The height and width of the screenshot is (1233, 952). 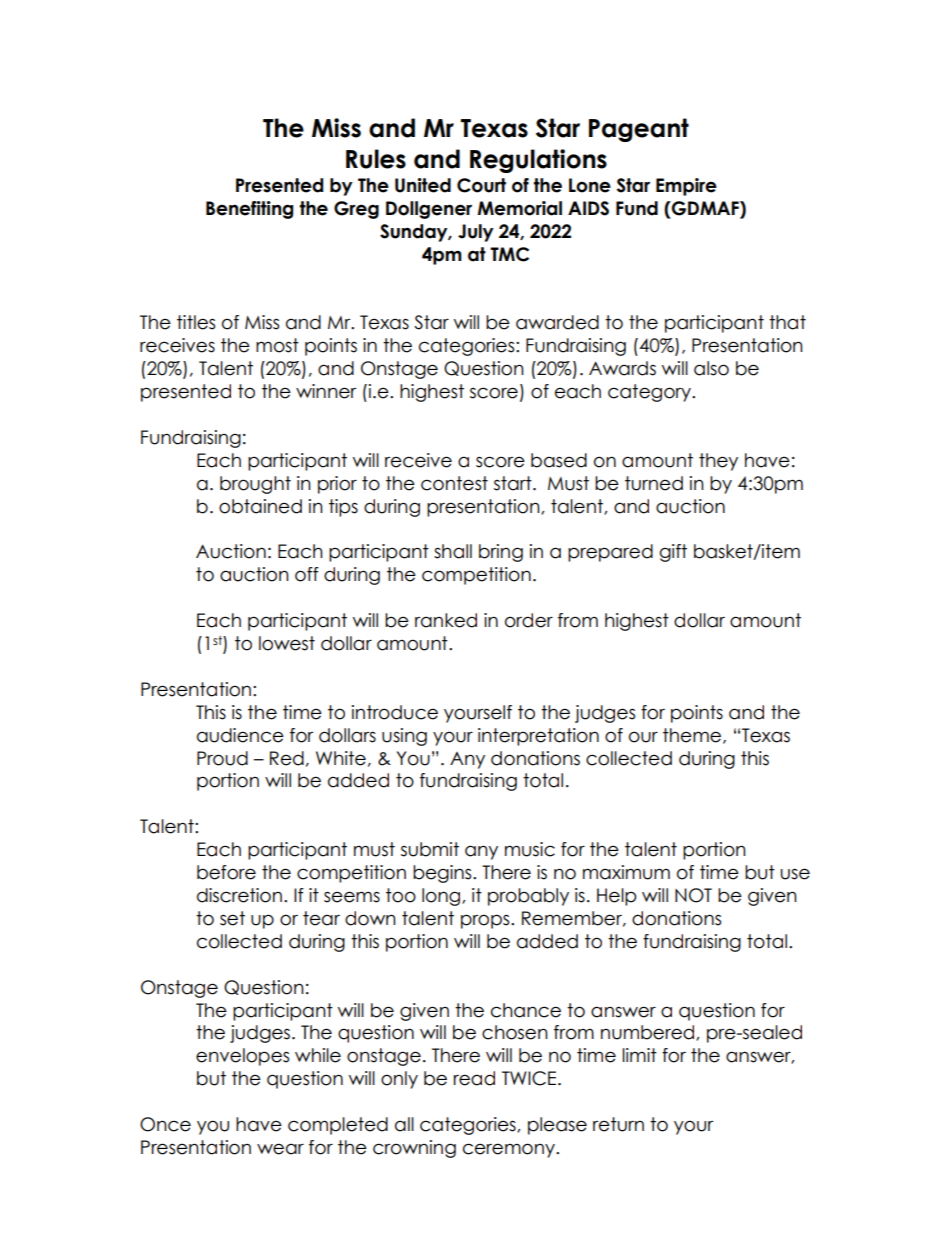 What do you see at coordinates (454, 483) in the screenshot?
I see `contest` at bounding box center [454, 483].
